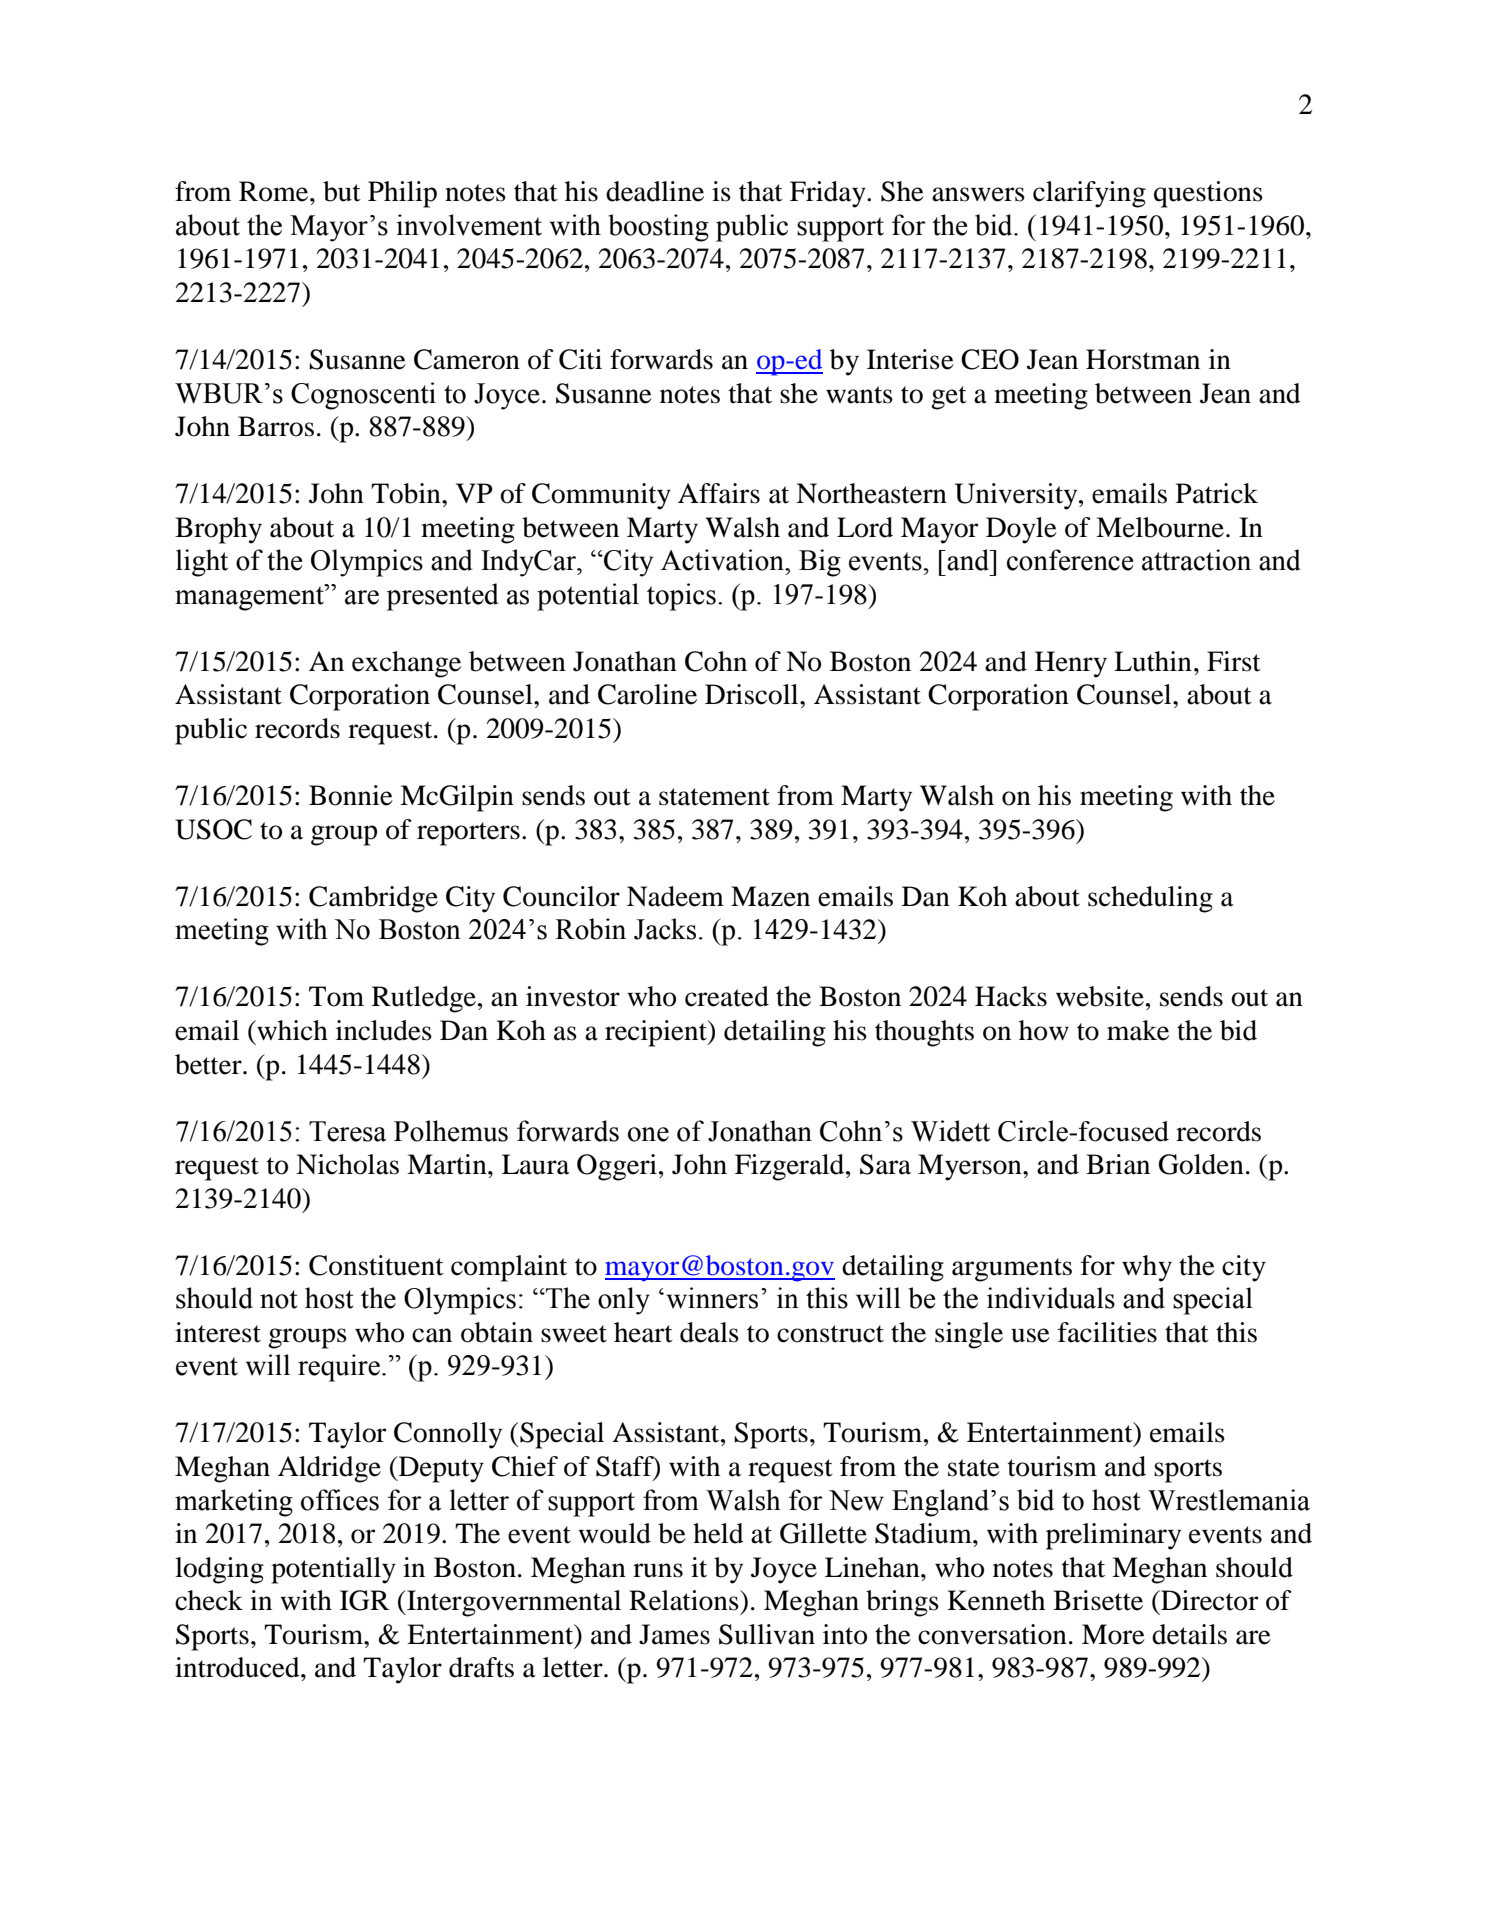 The width and height of the screenshot is (1488, 1925). I want to click on boosting, so click(658, 228).
